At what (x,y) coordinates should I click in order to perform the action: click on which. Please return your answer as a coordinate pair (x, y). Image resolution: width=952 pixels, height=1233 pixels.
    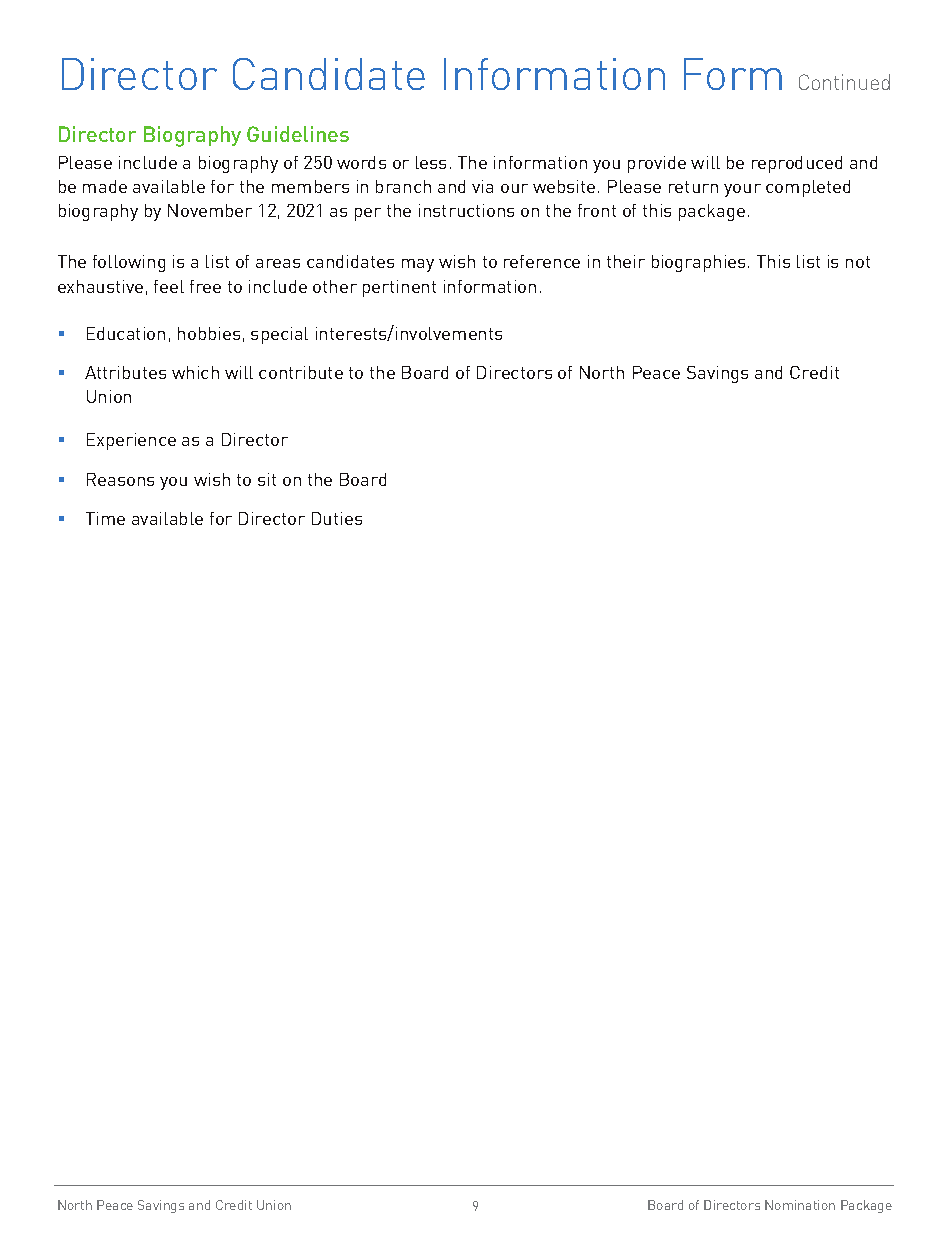
    Looking at the image, I should click on (195, 372).
